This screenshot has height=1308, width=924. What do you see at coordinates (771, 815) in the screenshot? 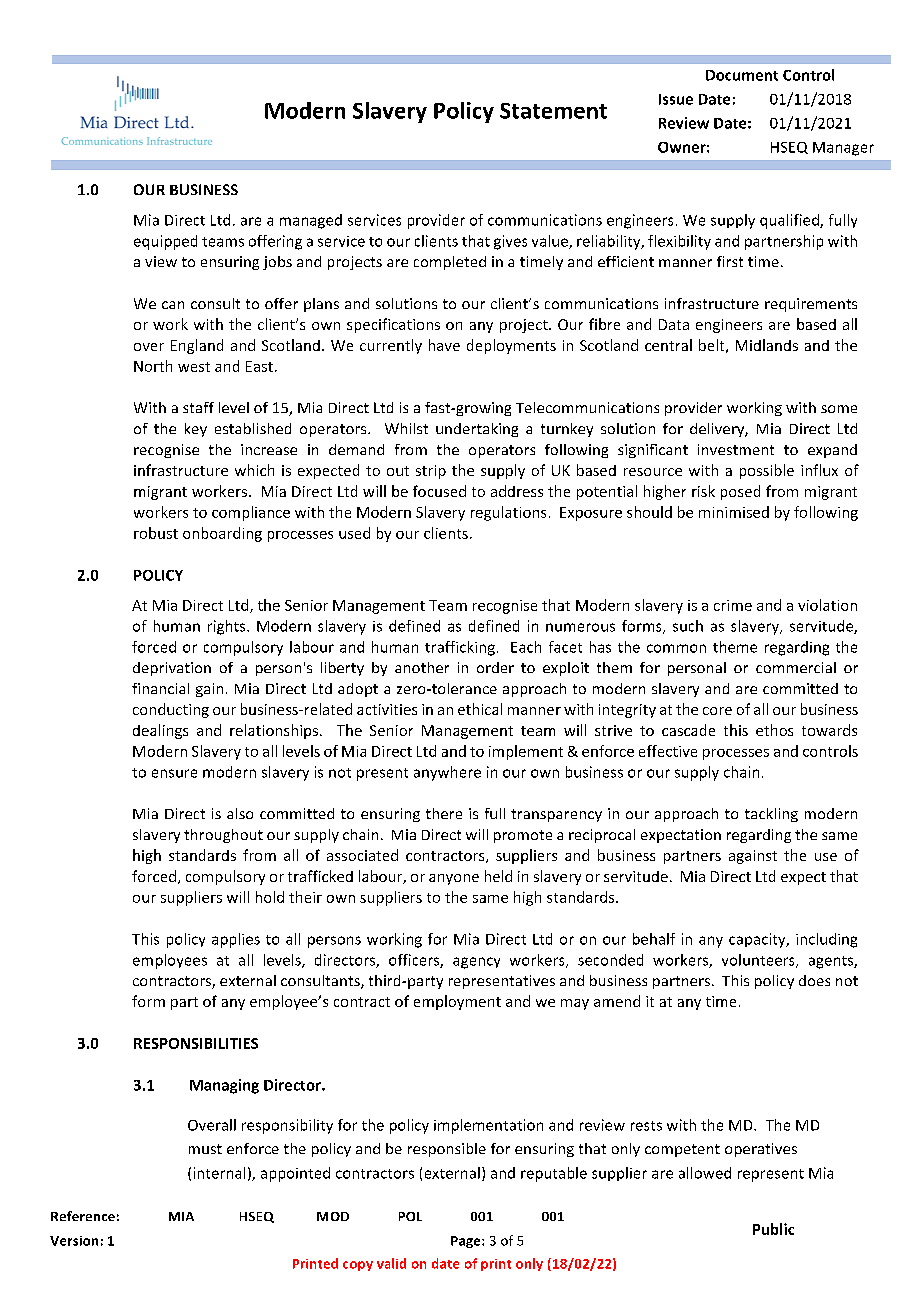
I see `tackling` at bounding box center [771, 815].
